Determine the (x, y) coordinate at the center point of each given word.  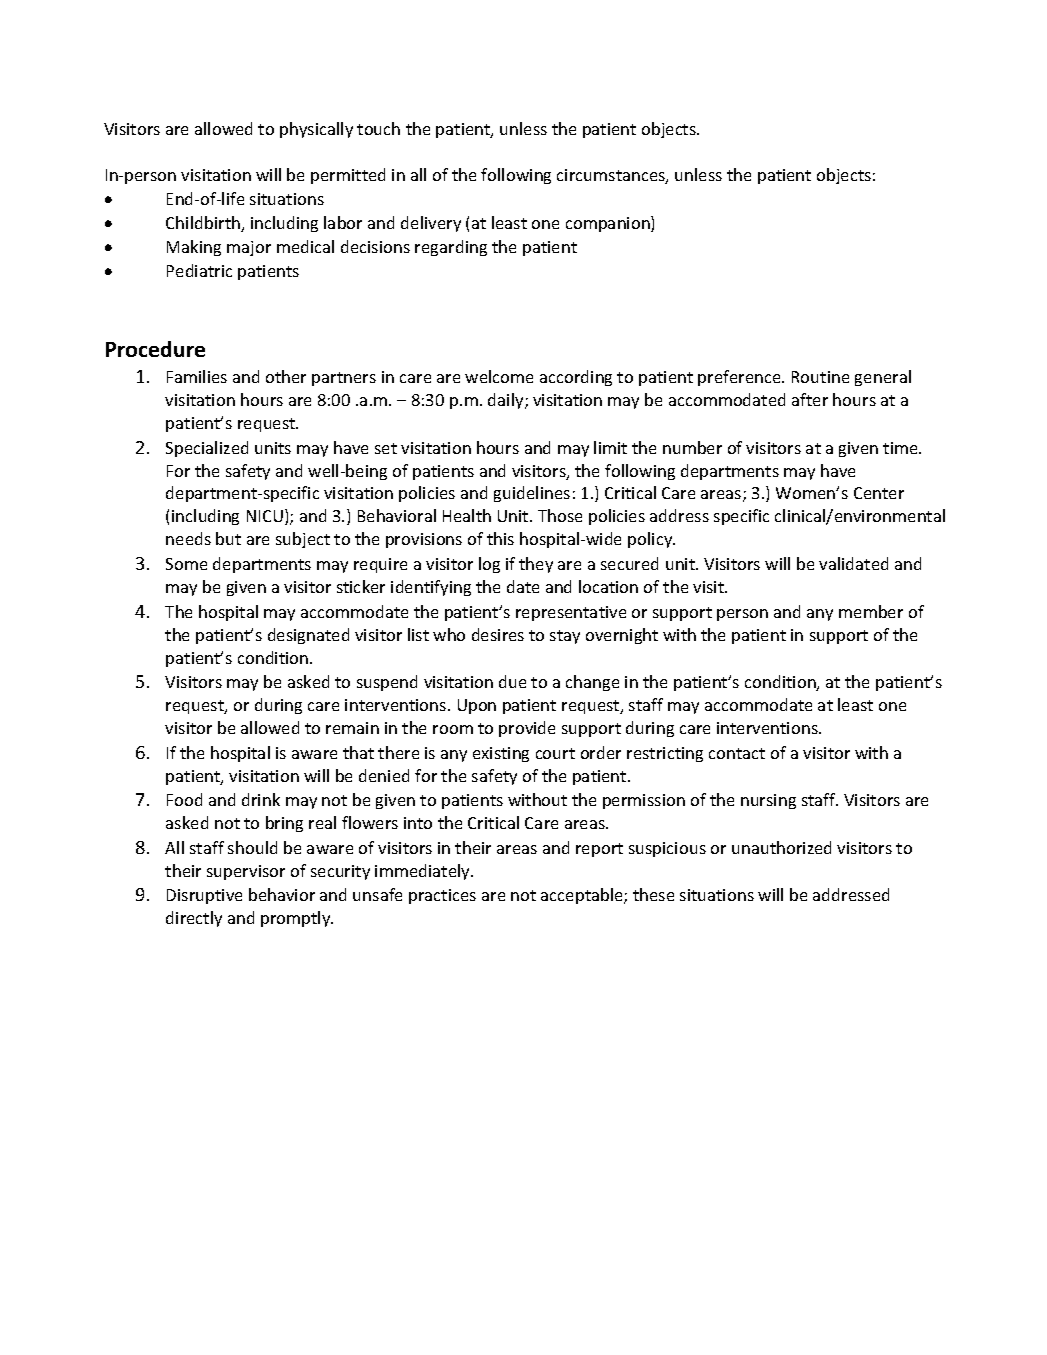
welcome (499, 376)
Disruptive (204, 896)
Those (560, 515)
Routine (820, 377)
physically (316, 130)
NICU (265, 516)
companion (609, 224)
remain (352, 728)
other (286, 376)
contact (737, 753)
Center (879, 493)
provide (527, 729)
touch (378, 128)
